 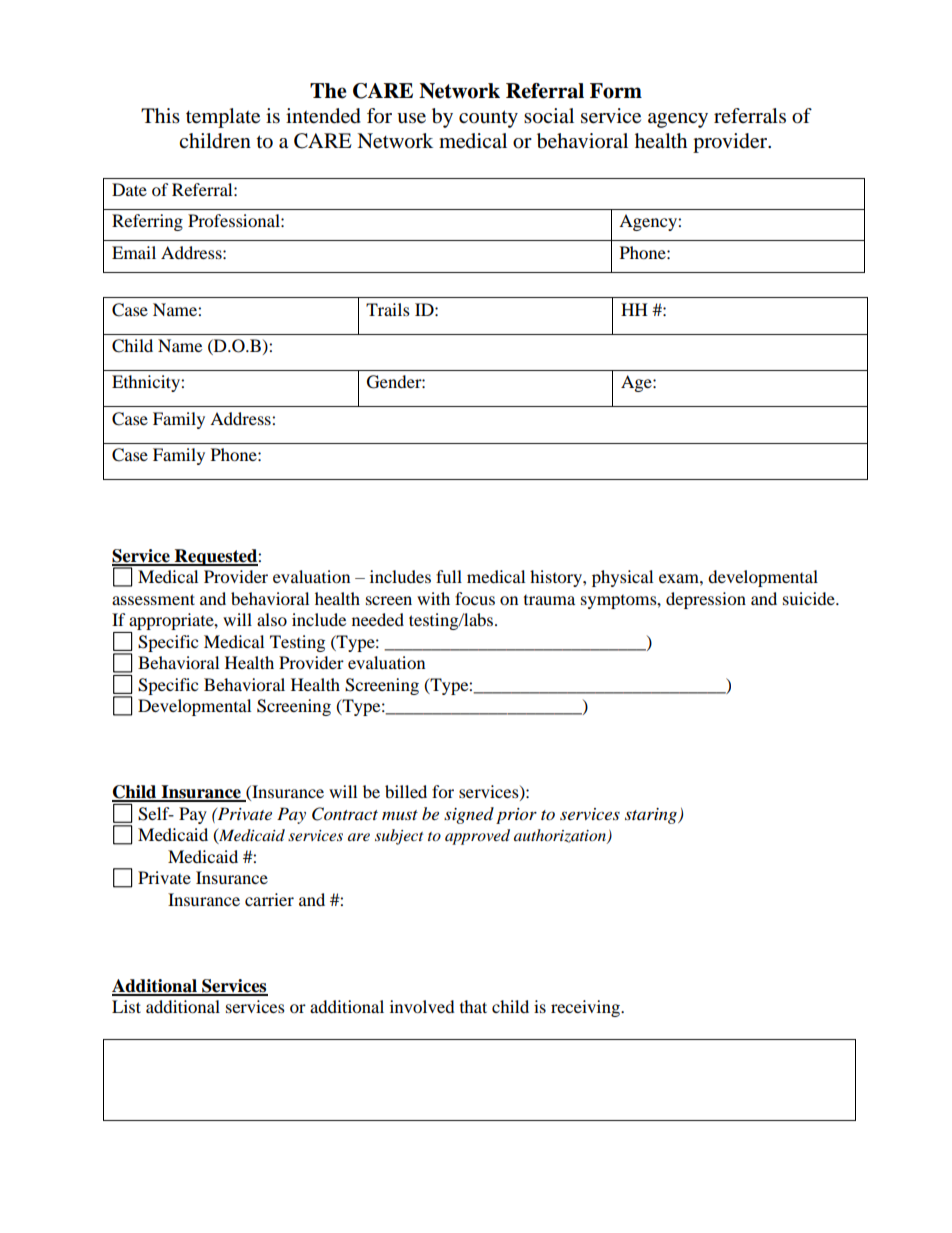 I want to click on county, so click(x=488, y=119).
